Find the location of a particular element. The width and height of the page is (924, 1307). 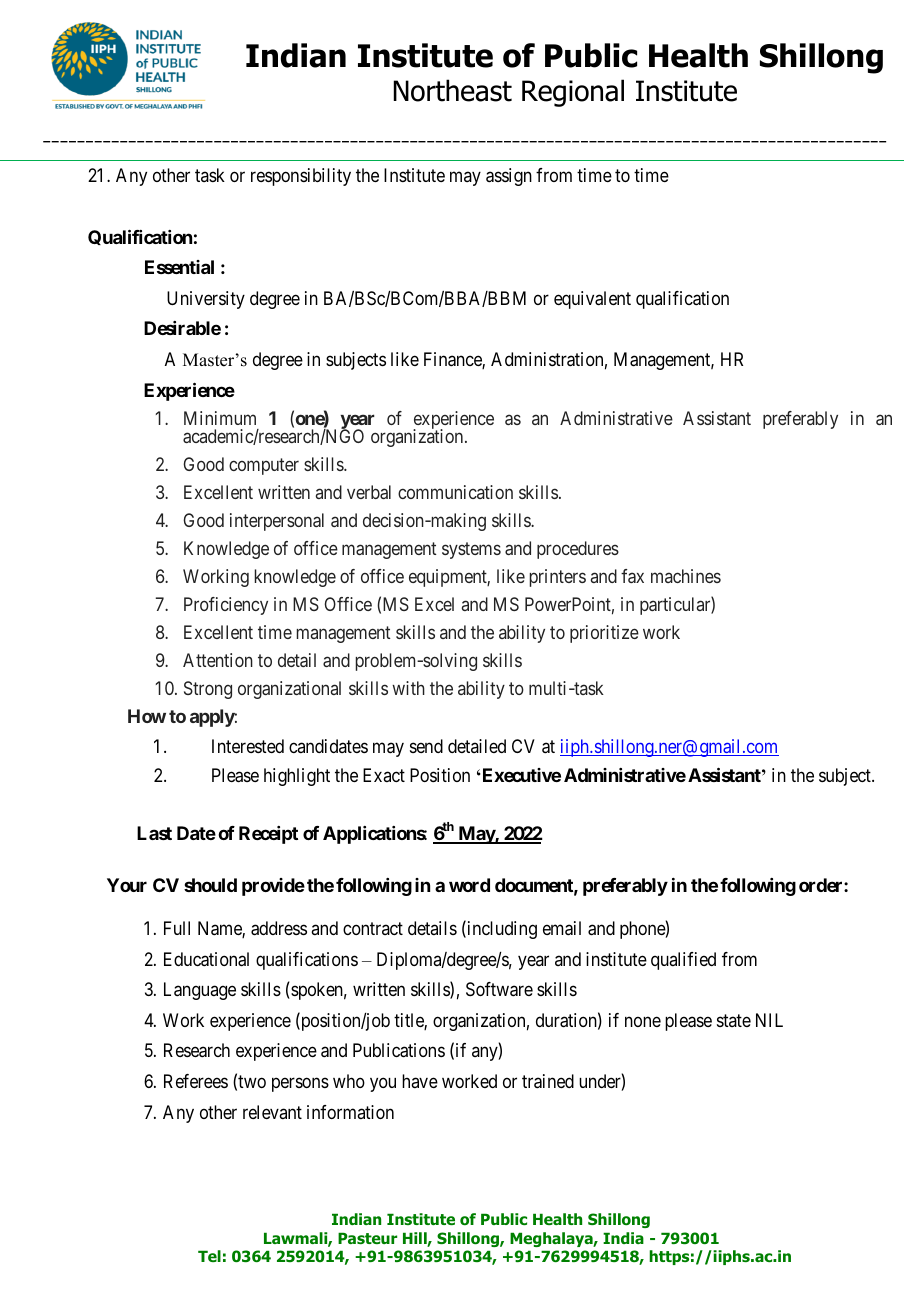

responsibility is located at coordinates (301, 177).
